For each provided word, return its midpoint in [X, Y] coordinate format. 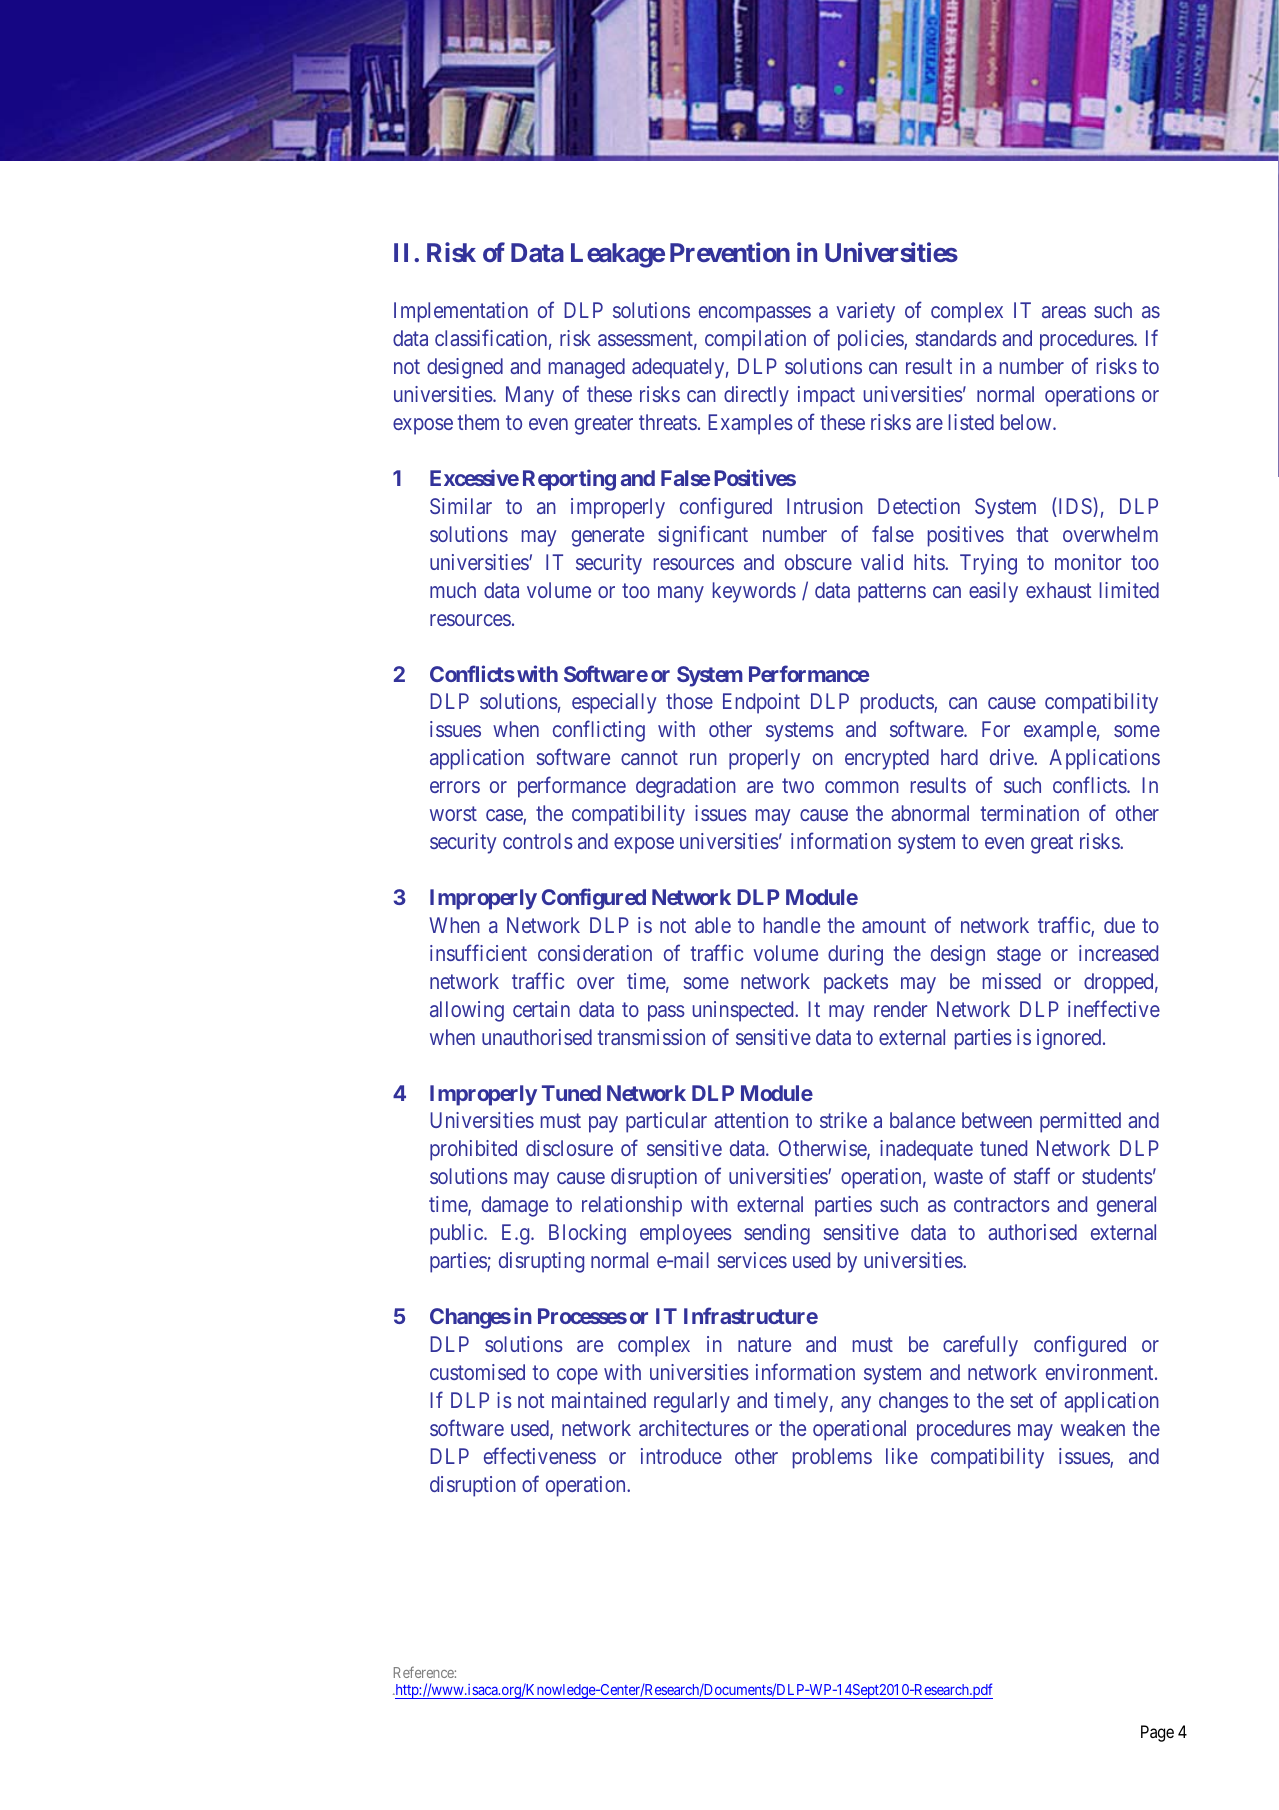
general [1126, 1206]
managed [587, 368]
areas [1064, 312]
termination [1030, 813]
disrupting [541, 1262]
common [862, 787]
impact [826, 396]
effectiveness [540, 1455]
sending [777, 1234]
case [505, 816]
